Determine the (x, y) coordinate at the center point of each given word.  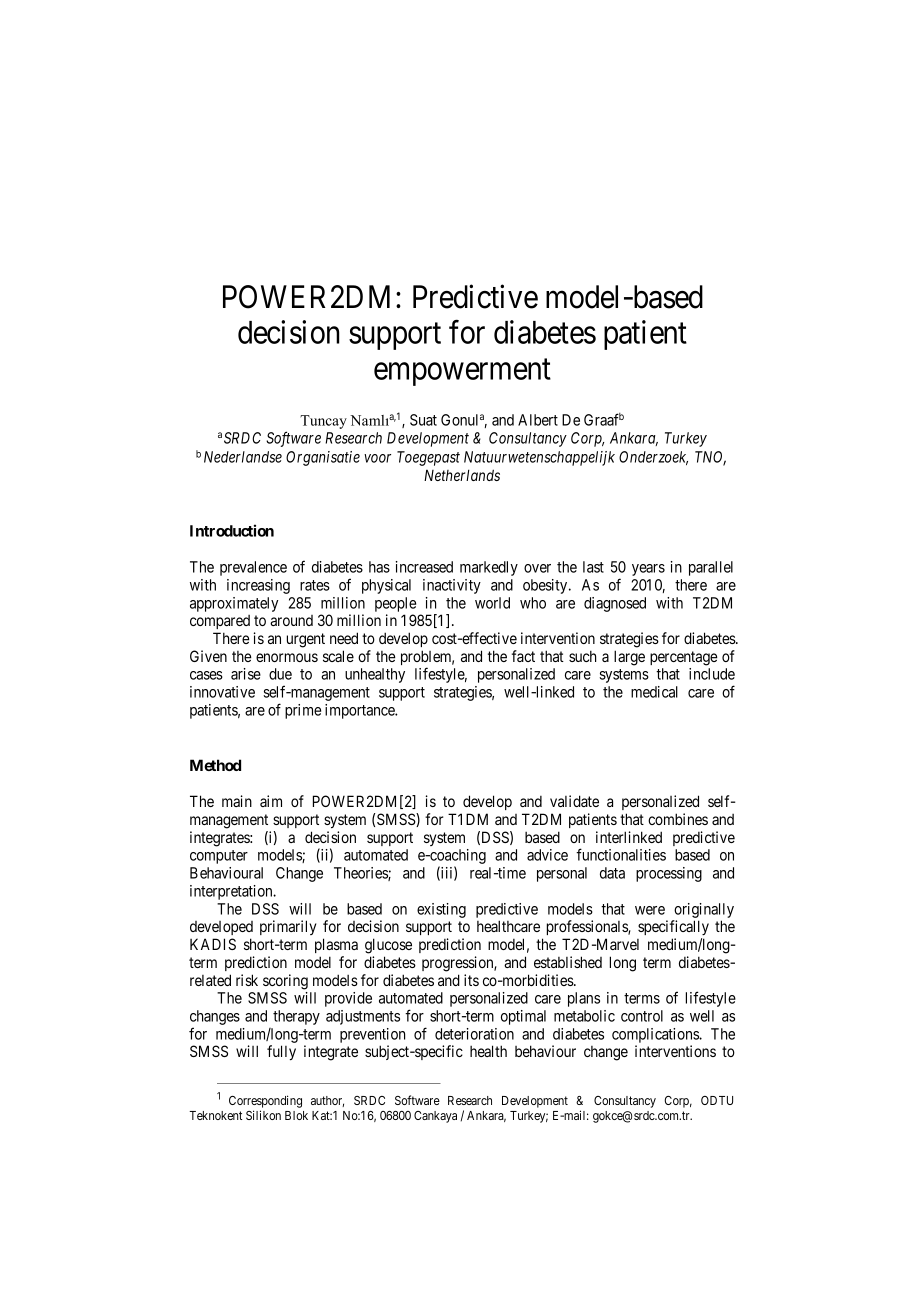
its (471, 980)
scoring (285, 982)
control (642, 1016)
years (648, 570)
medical (654, 692)
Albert (538, 420)
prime (303, 711)
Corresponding (265, 1101)
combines (678, 819)
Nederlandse (243, 457)
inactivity (452, 586)
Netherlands (462, 475)
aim (271, 801)
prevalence (253, 568)
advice (547, 855)
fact (523, 656)
